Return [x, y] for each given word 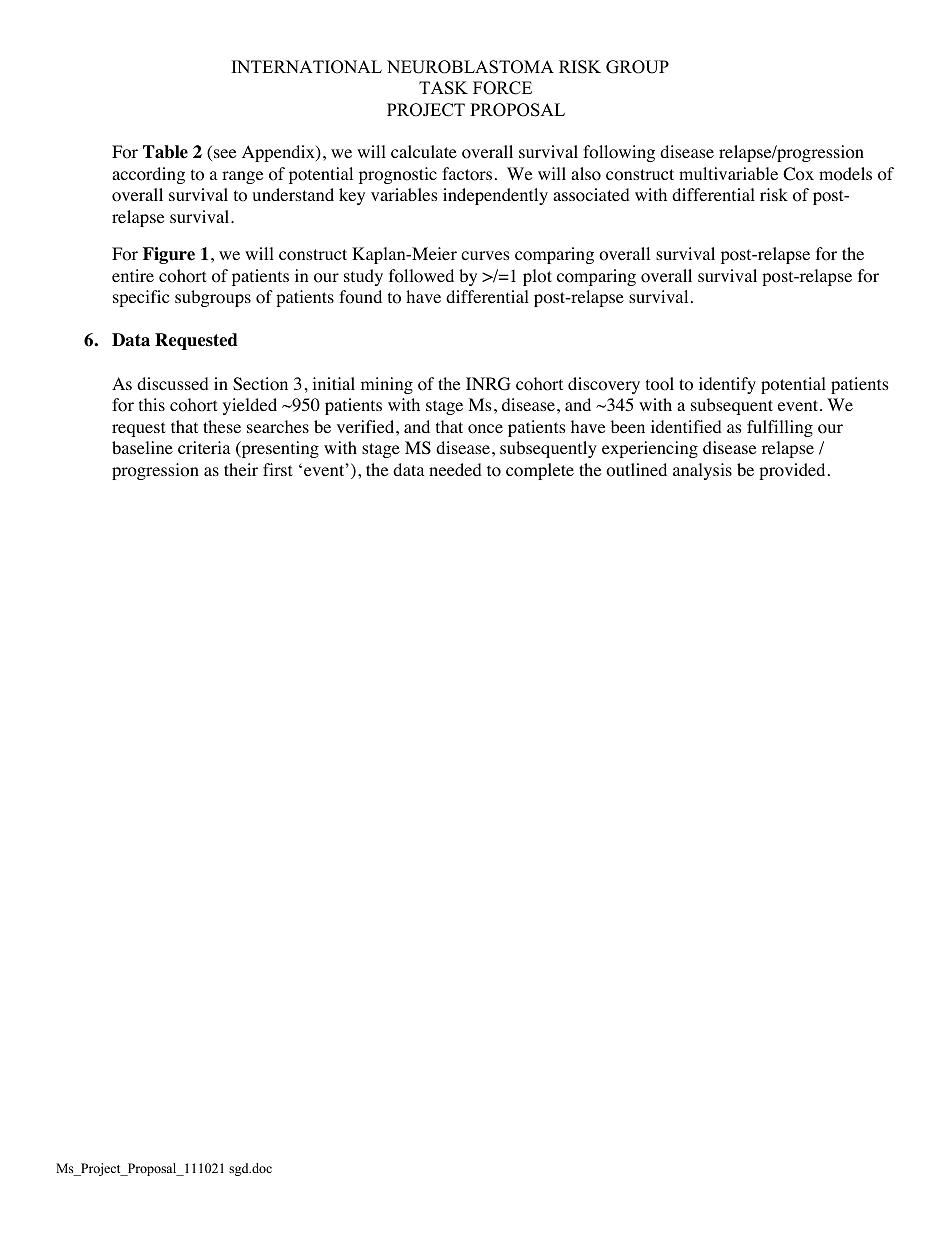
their [241, 469]
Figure [169, 255]
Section [260, 384]
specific [141, 298]
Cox [798, 174]
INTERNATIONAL [307, 67]
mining [387, 385]
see [225, 153]
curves [485, 255]
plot [537, 277]
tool [660, 384]
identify [727, 385]
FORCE [502, 88]
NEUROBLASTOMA [470, 67]
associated [591, 195]
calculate [424, 151]
